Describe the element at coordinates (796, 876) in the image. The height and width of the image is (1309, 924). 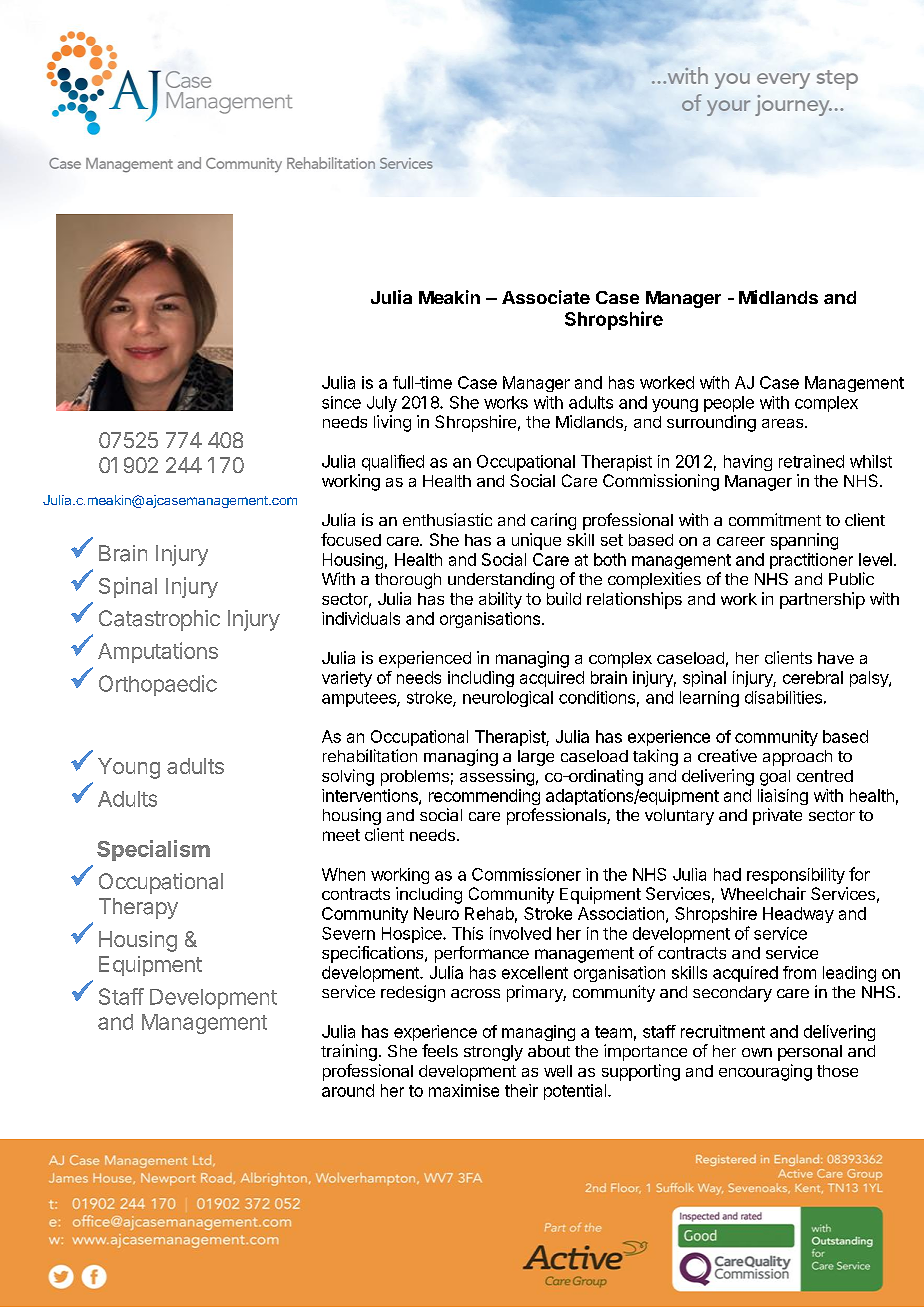
I see `responsibility` at that location.
